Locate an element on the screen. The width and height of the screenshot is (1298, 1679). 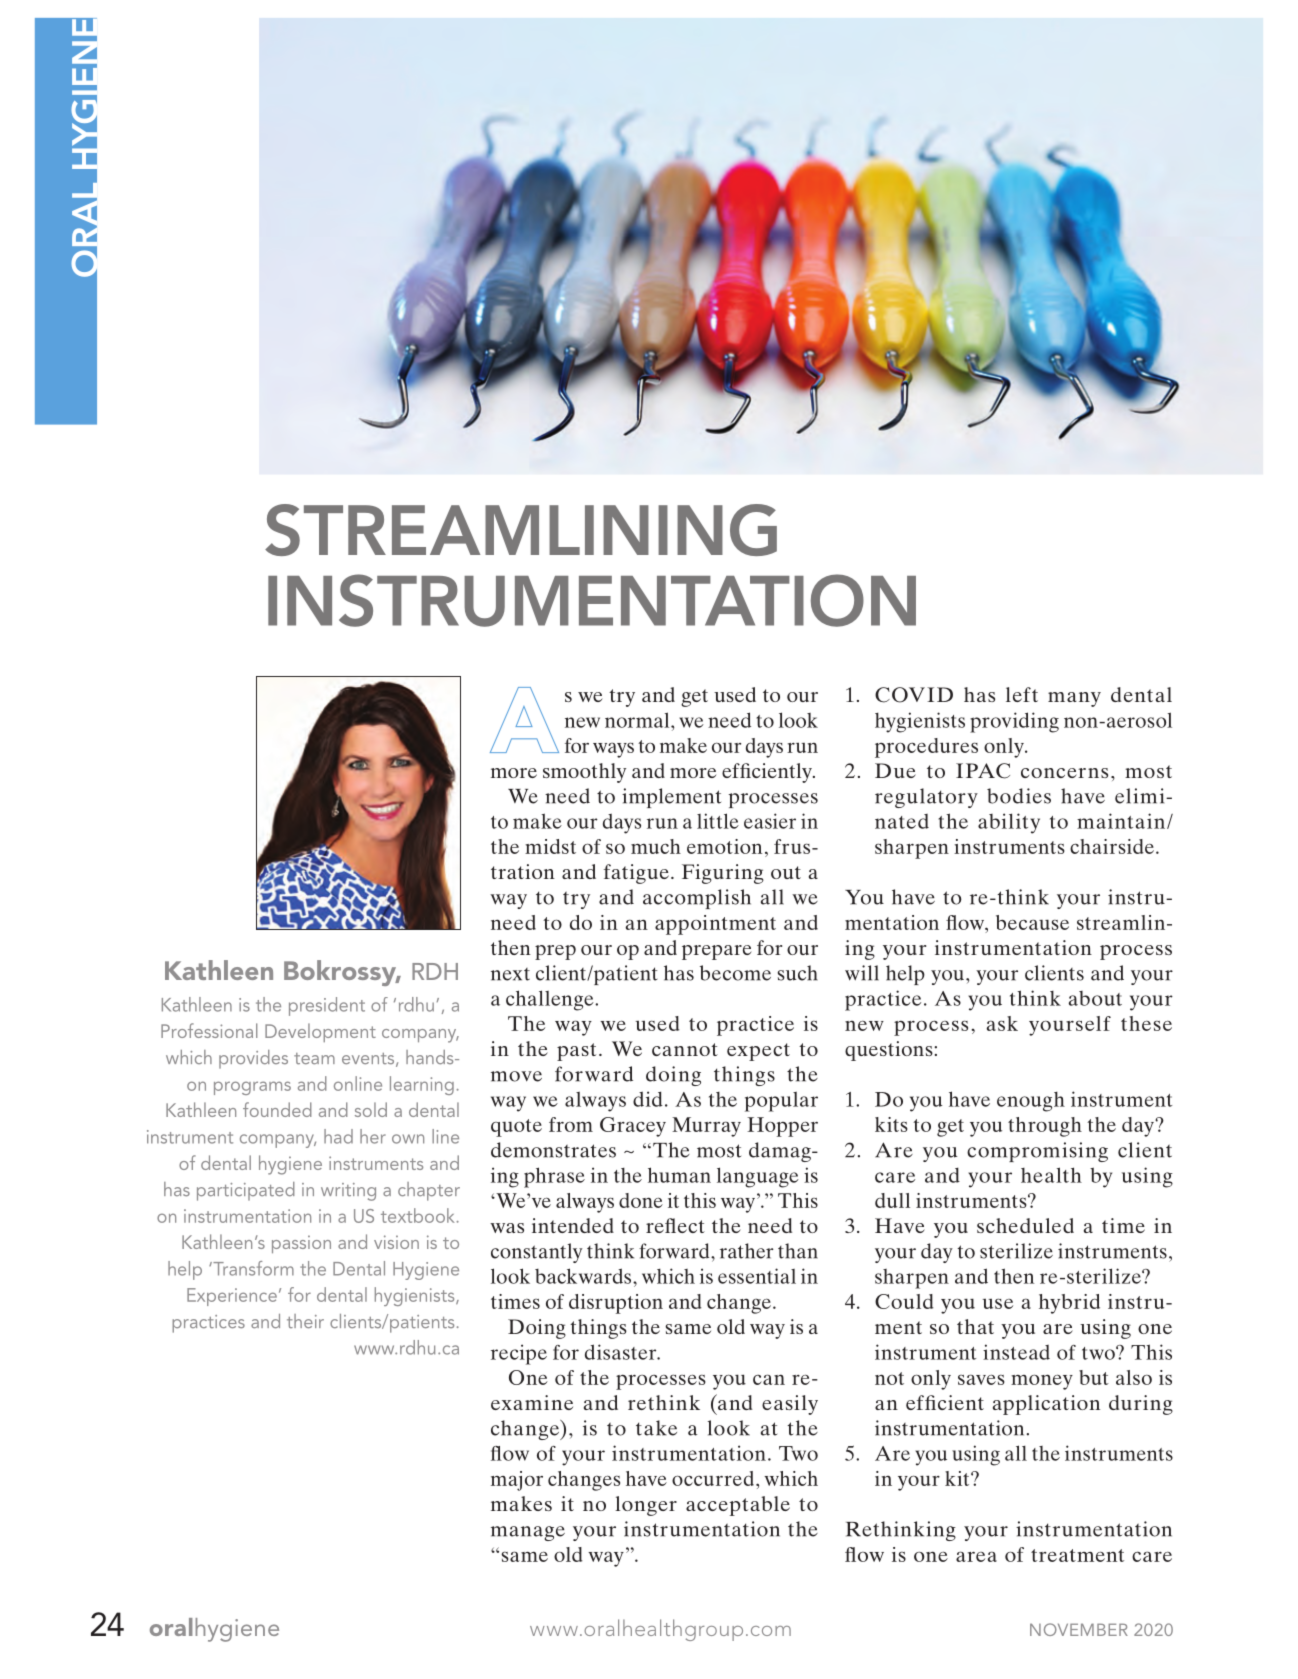
normal is located at coordinates (638, 720).
